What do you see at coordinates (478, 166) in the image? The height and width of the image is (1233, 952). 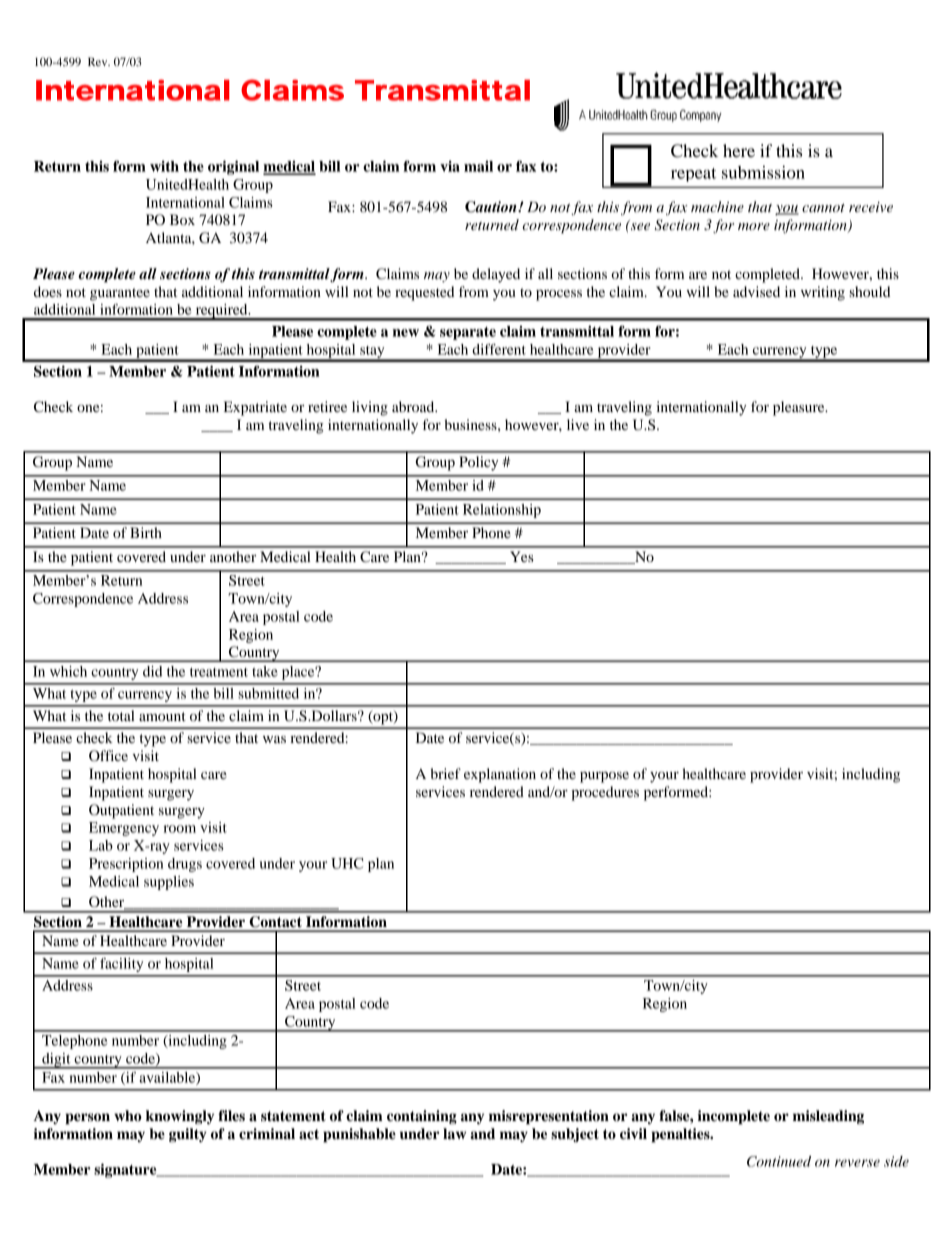 I see `mail` at bounding box center [478, 166].
